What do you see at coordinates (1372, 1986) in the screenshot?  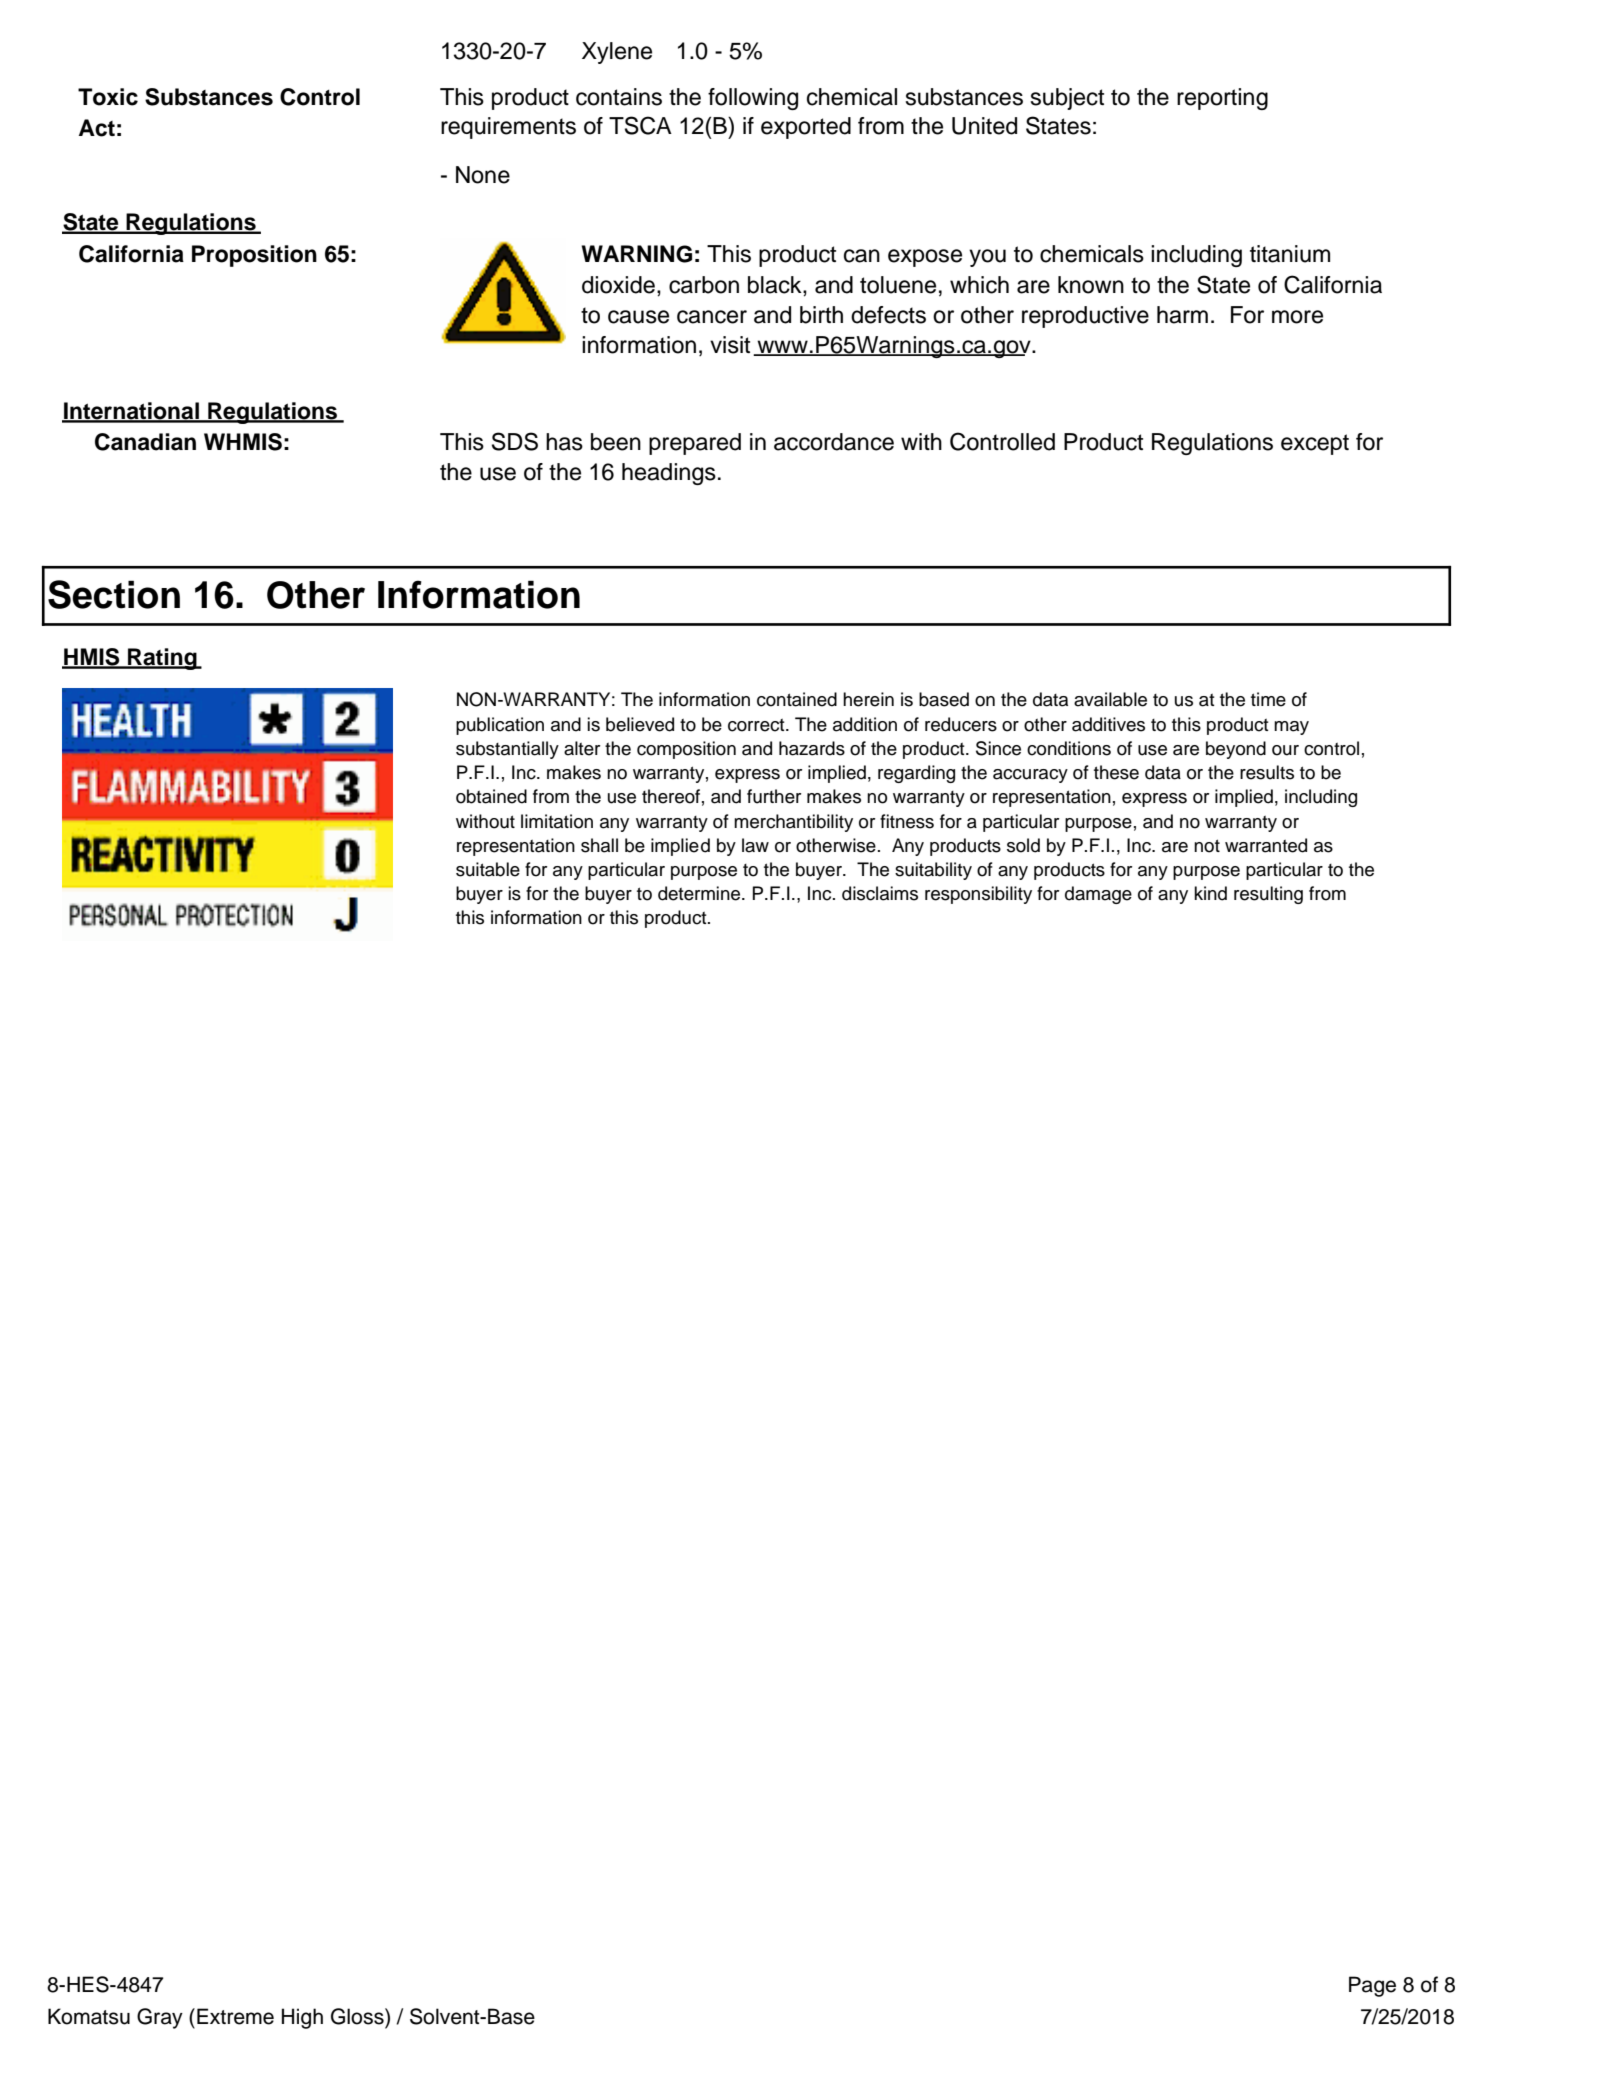 I see `Page` at bounding box center [1372, 1986].
